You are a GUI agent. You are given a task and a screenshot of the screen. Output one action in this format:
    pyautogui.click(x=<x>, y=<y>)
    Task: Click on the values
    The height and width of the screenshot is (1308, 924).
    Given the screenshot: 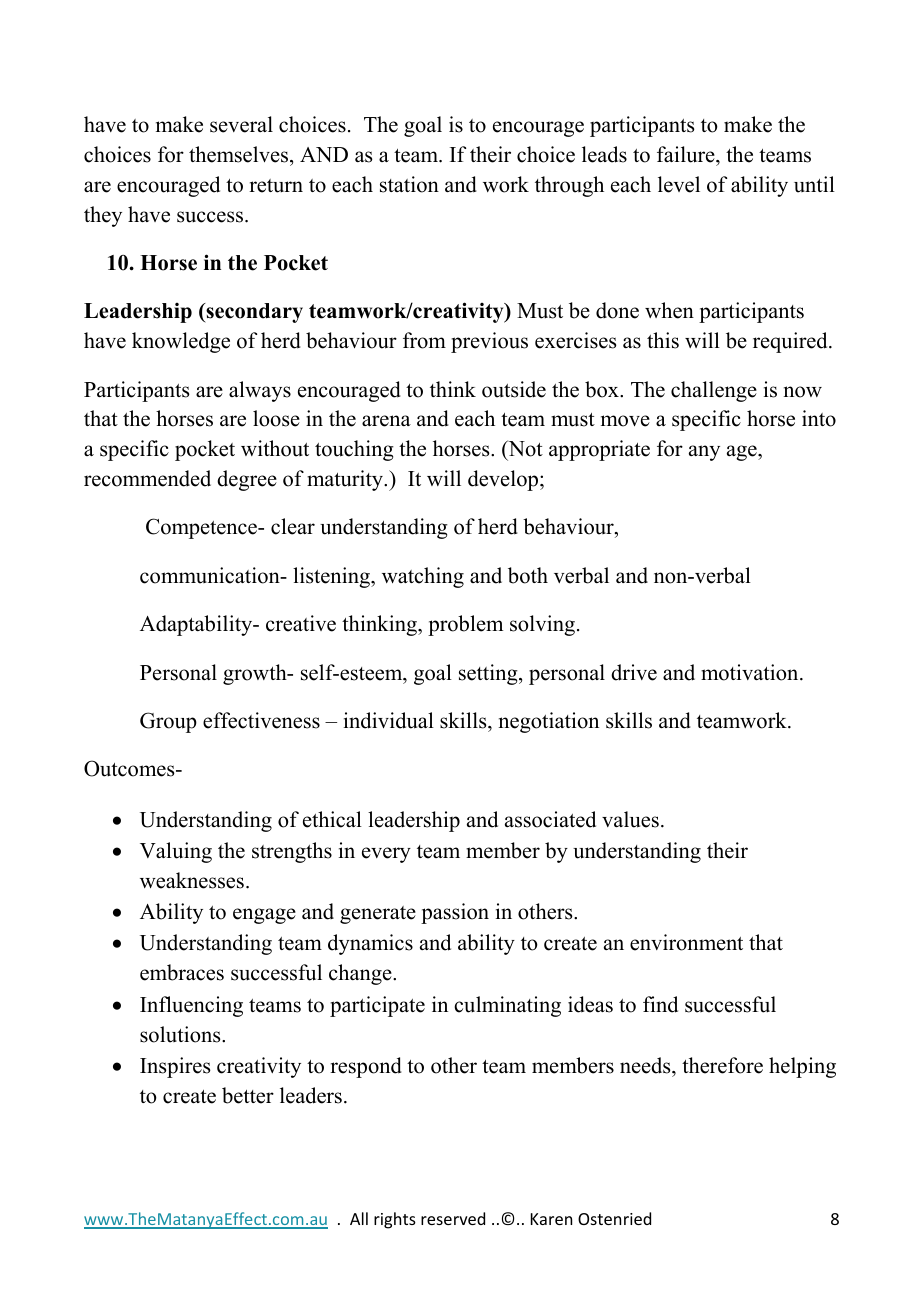 What is the action you would take?
    pyautogui.click(x=630, y=819)
